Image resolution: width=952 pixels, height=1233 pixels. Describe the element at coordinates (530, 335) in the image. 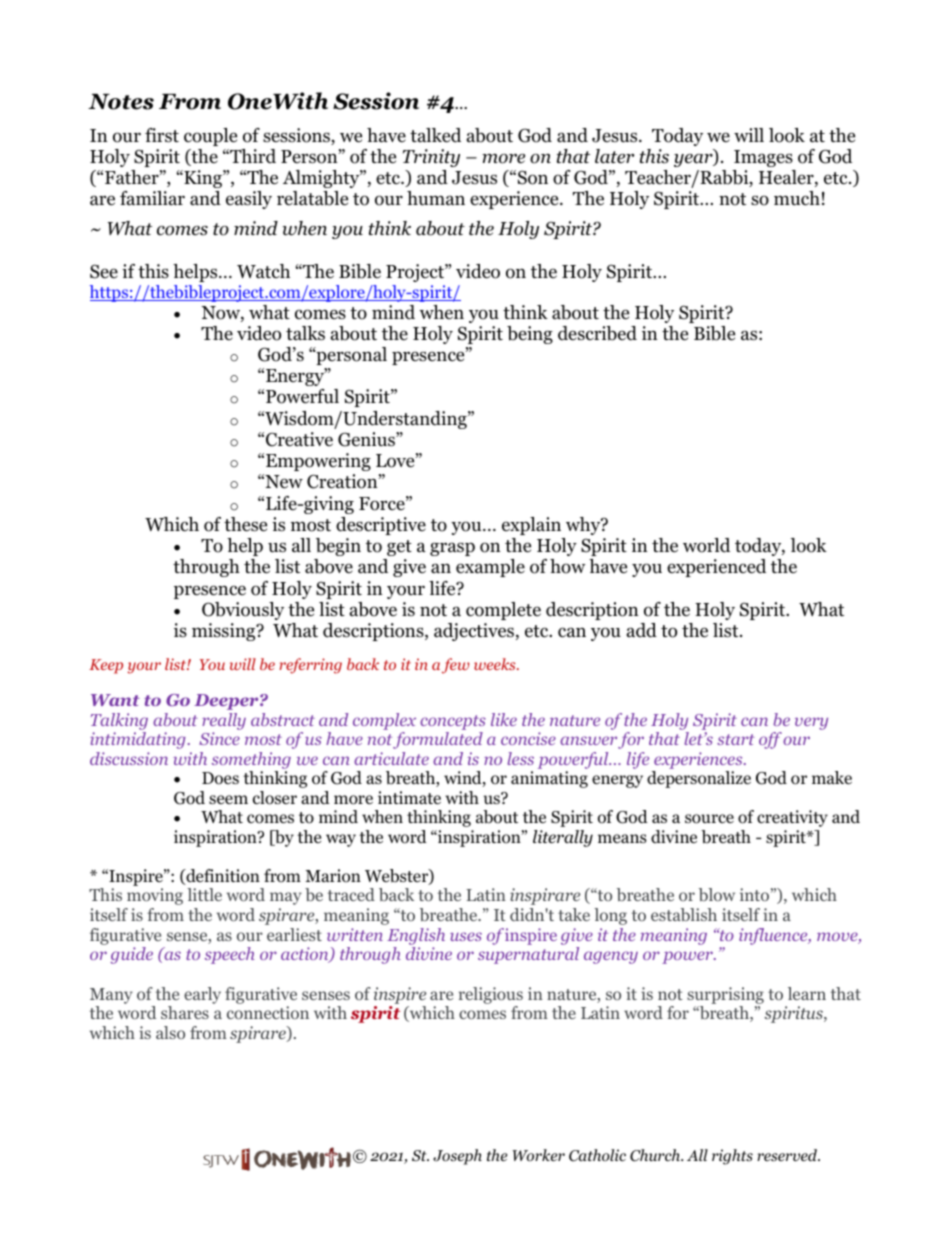

I see `being` at that location.
